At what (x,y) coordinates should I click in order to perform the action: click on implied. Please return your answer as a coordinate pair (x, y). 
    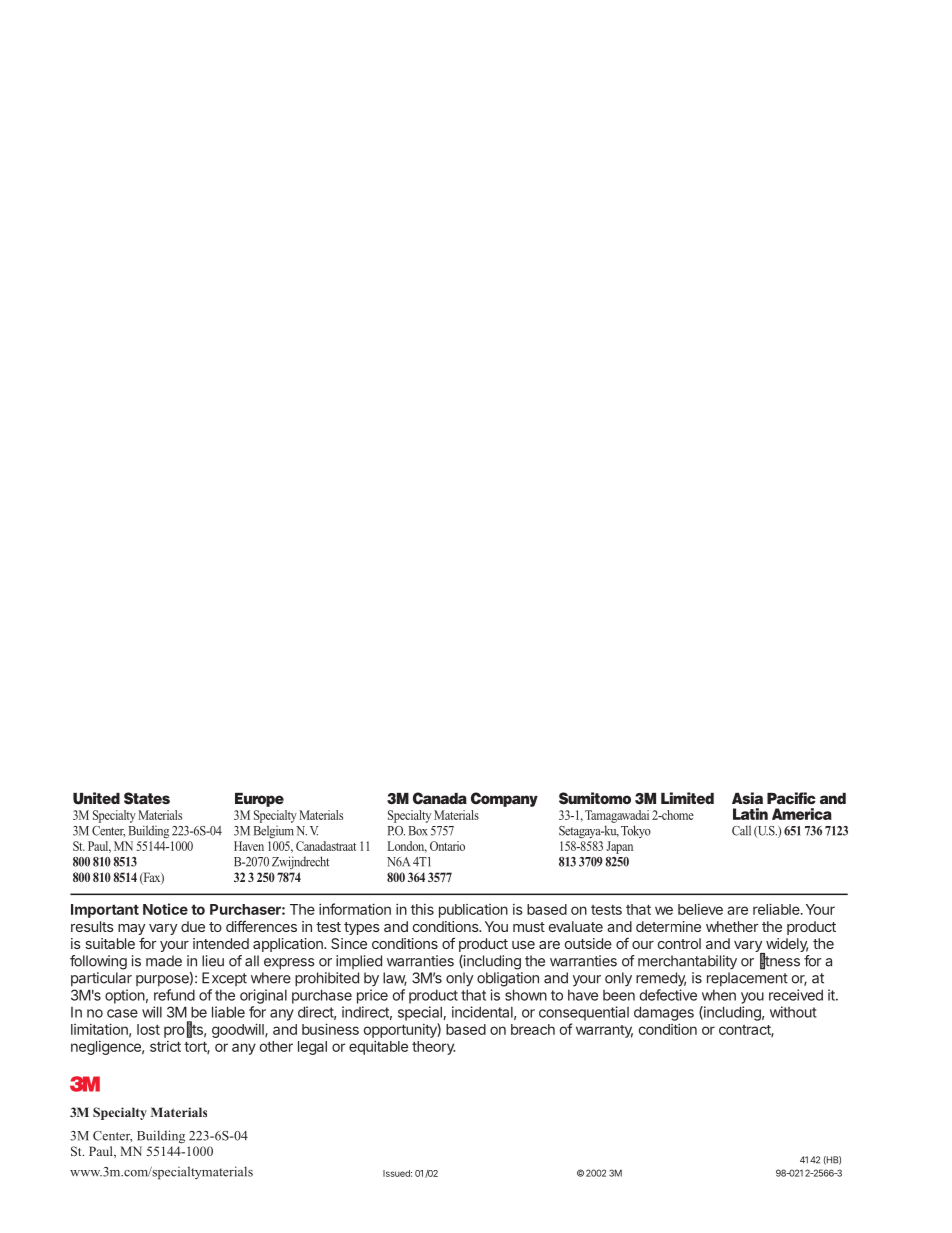
    Looking at the image, I should click on (359, 962).
